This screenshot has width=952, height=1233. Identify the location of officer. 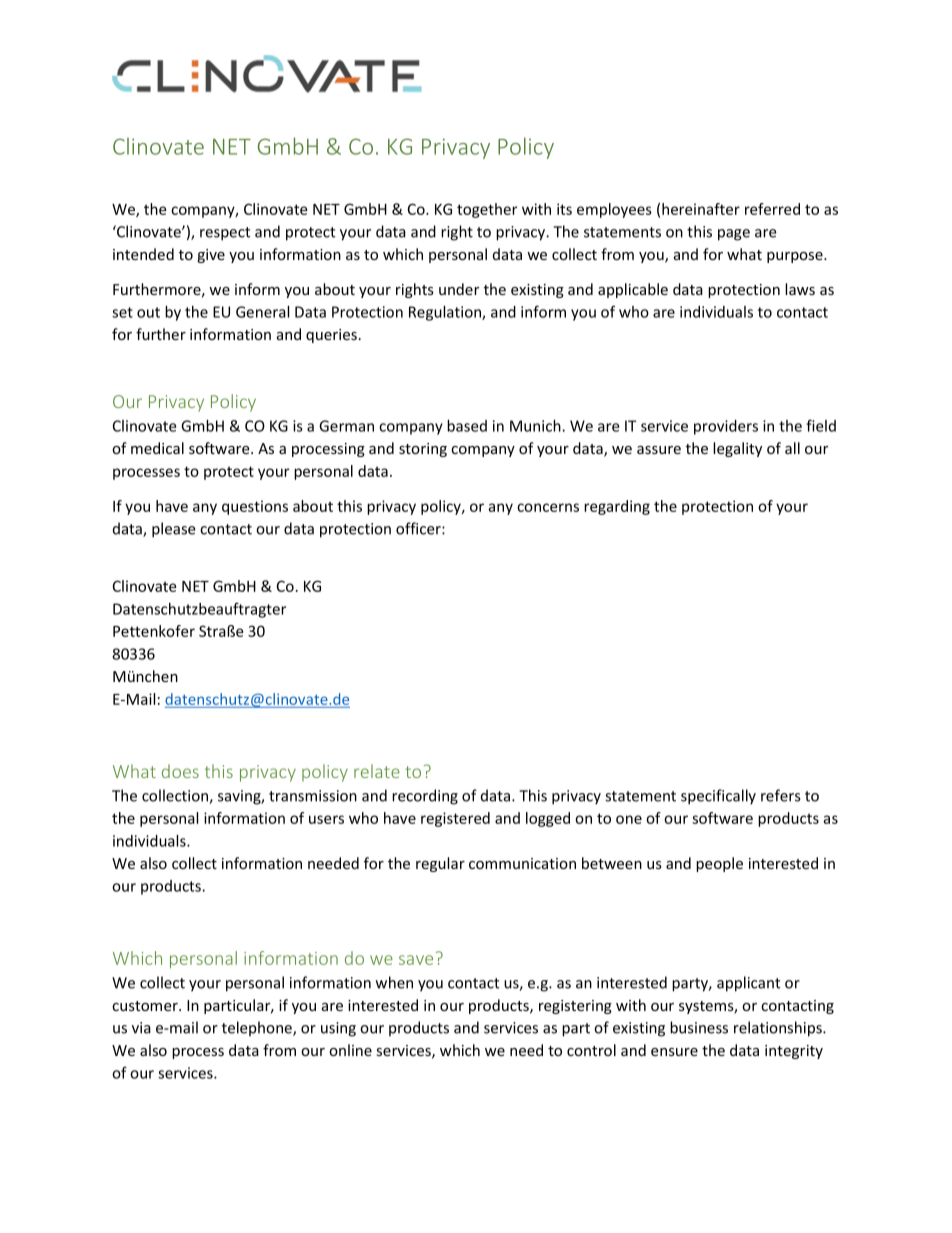
(419, 528).
